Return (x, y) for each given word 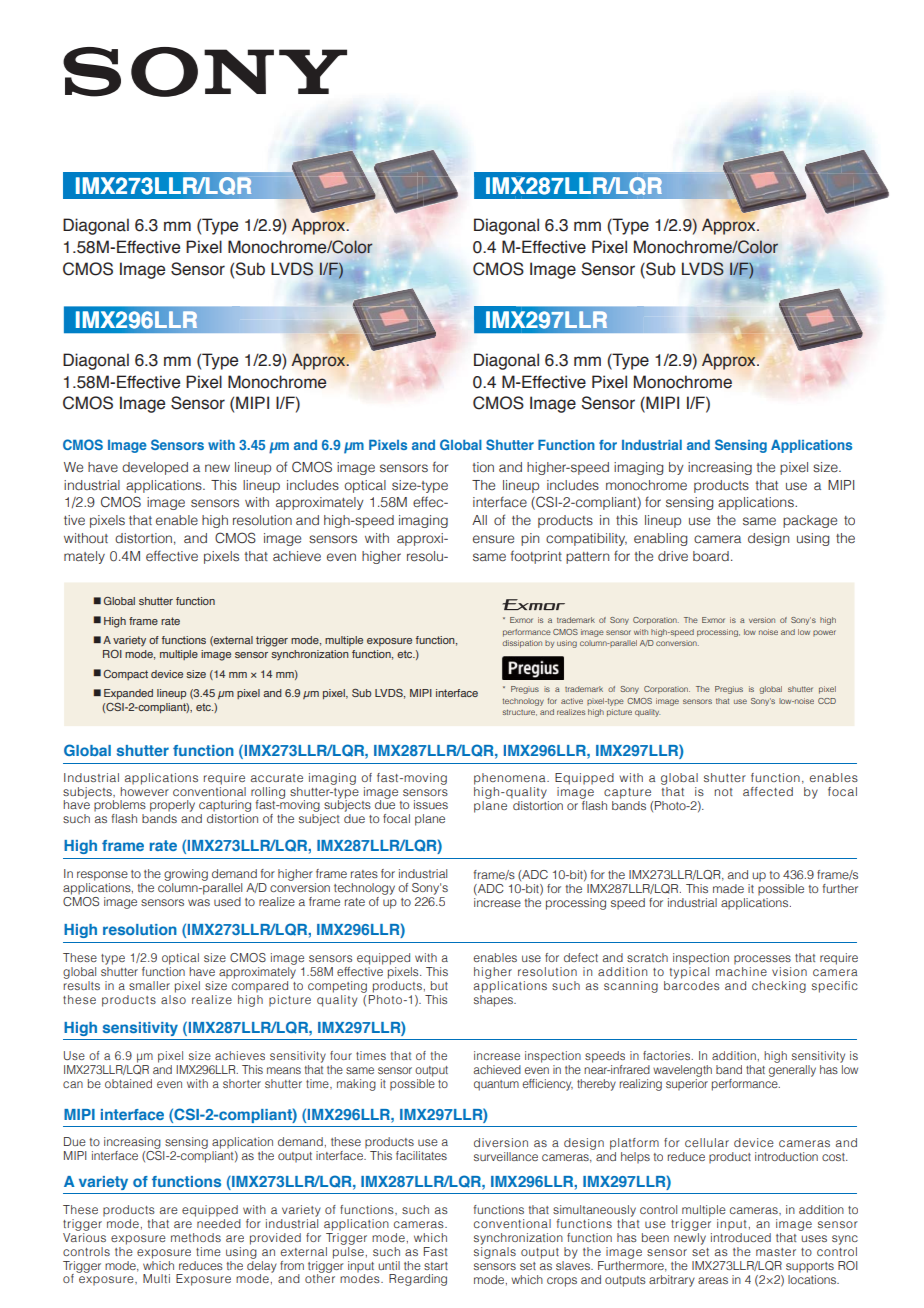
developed (155, 468)
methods (196, 1237)
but (439, 985)
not (723, 792)
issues (431, 804)
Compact (125, 675)
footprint (536, 557)
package (810, 521)
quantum (496, 1085)
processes (762, 960)
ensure (493, 539)
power (824, 633)
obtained (128, 1083)
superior (687, 1083)
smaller (149, 985)
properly (172, 806)
